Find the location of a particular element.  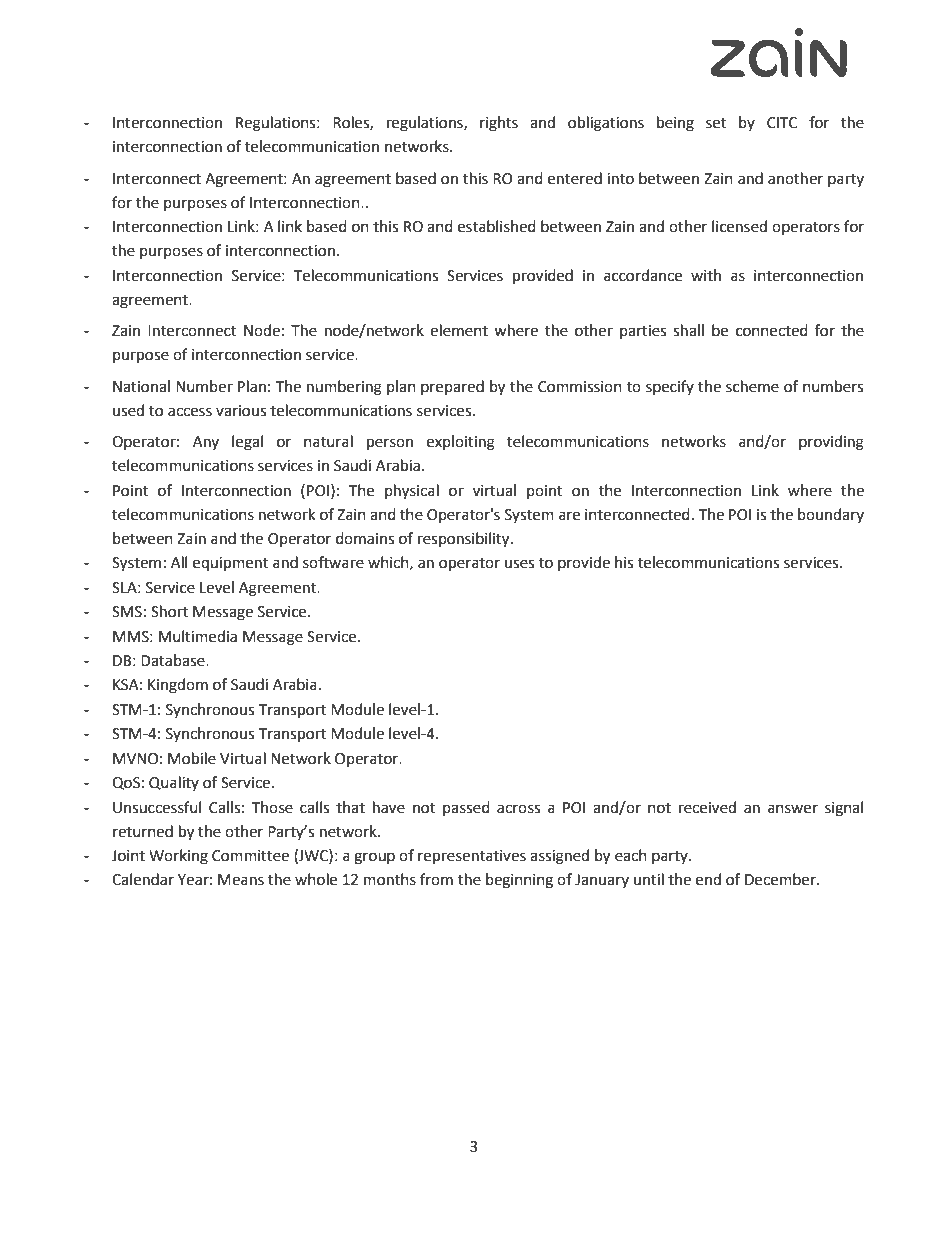

representatives is located at coordinates (472, 857).
